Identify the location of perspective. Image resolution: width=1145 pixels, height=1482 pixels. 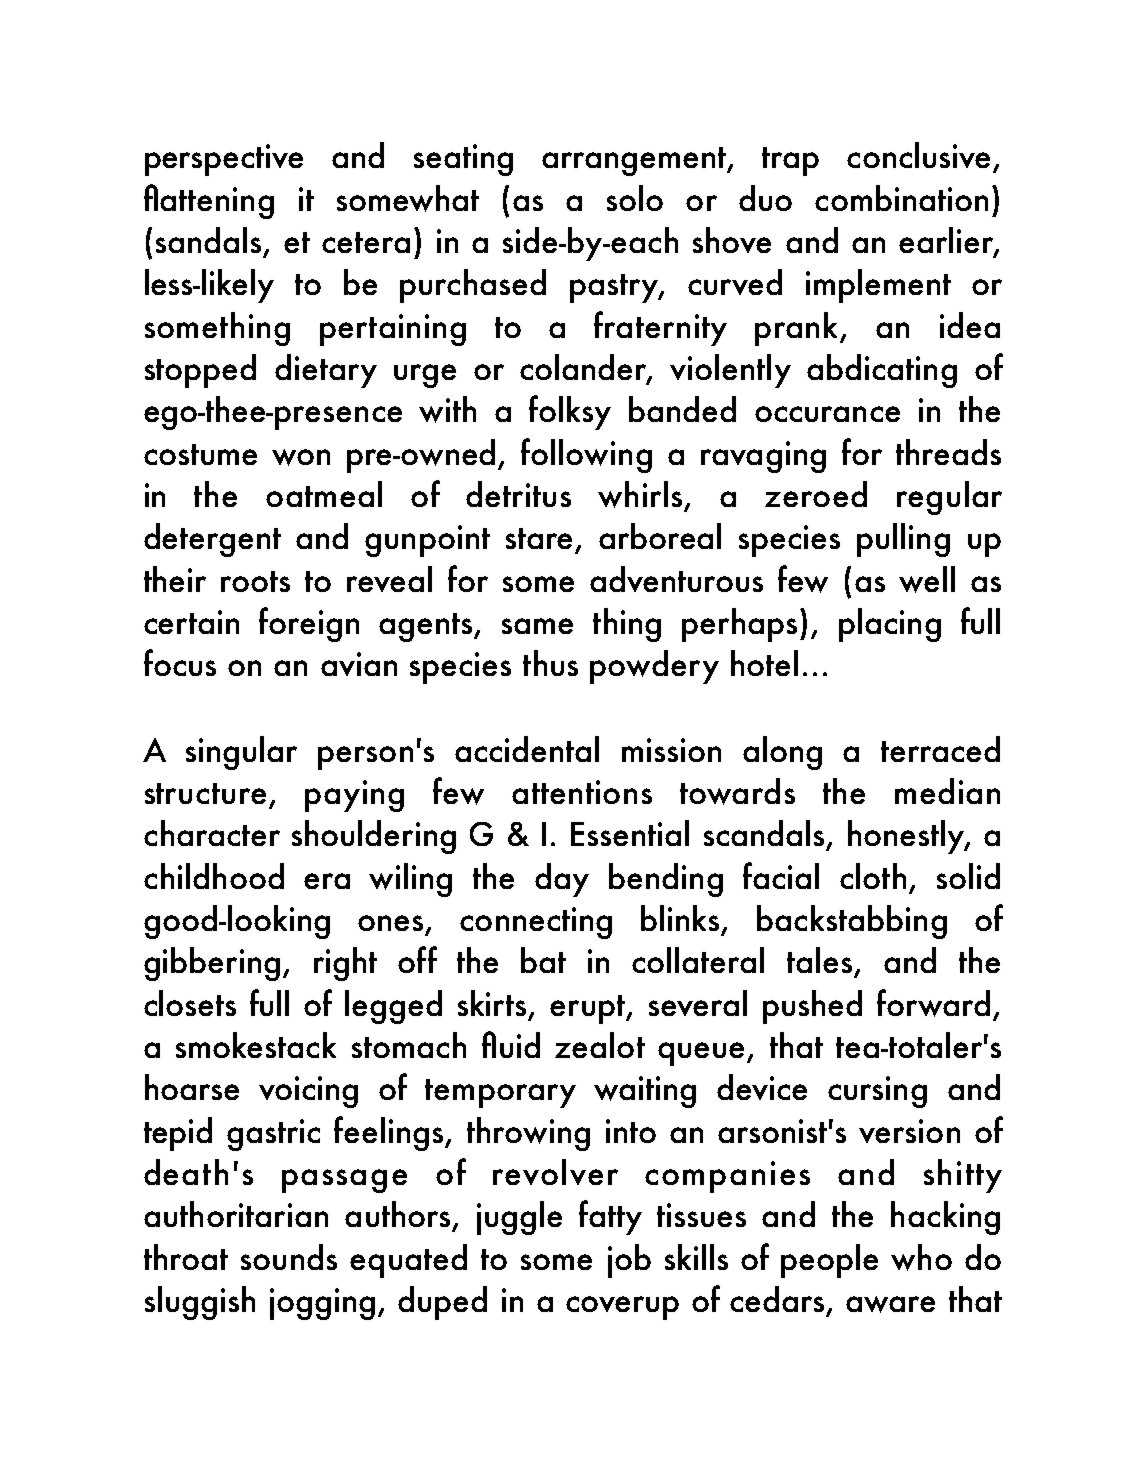
(224, 160).
